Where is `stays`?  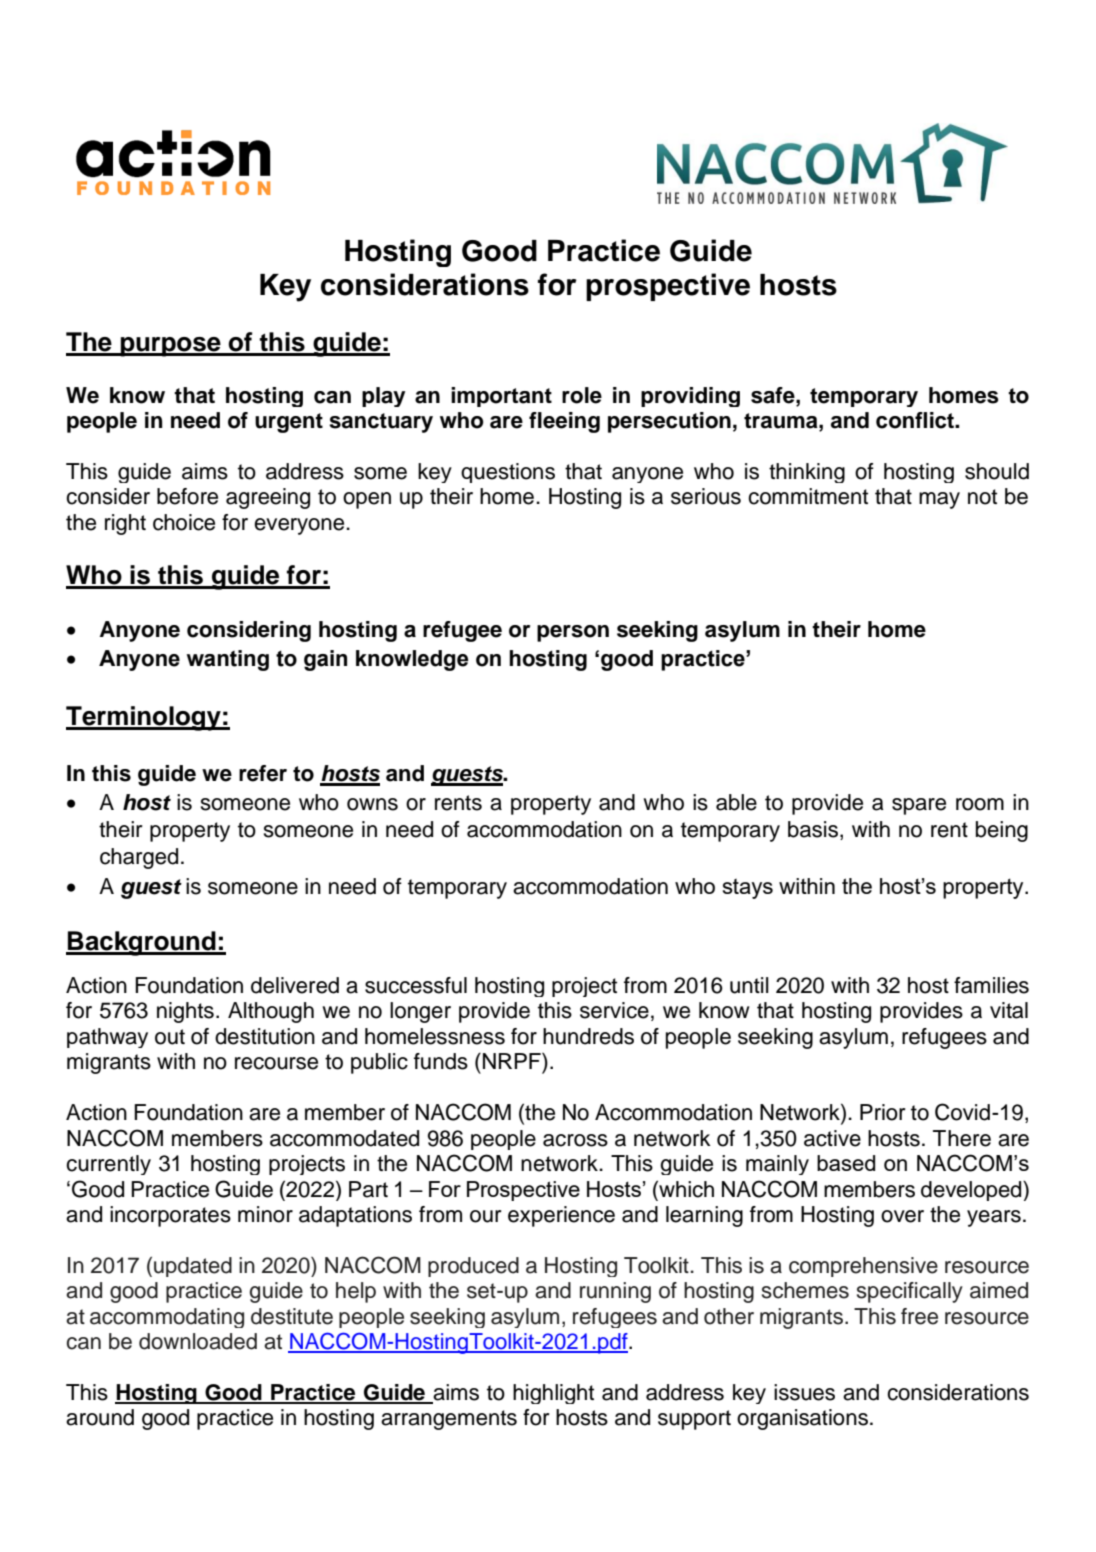 stays is located at coordinates (748, 889).
